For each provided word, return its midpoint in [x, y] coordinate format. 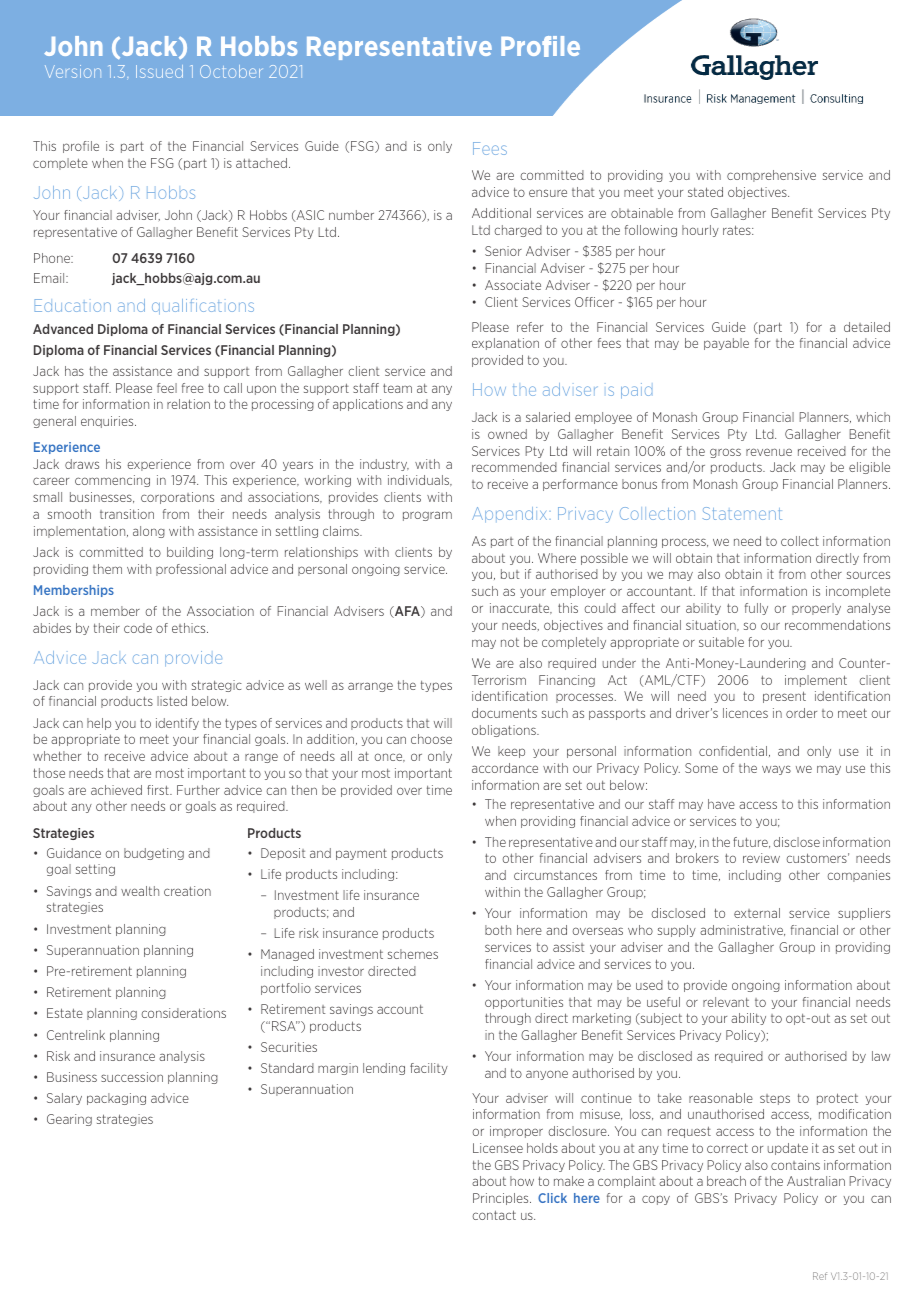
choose [431, 739]
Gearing [69, 1120]
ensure [548, 193]
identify [177, 724]
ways [776, 770]
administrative [742, 930]
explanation [505, 344]
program [427, 516]
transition [127, 514]
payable [726, 344]
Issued [159, 71]
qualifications [203, 307]
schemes [413, 954]
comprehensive [771, 176]
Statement [742, 513]
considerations [183, 1013]
